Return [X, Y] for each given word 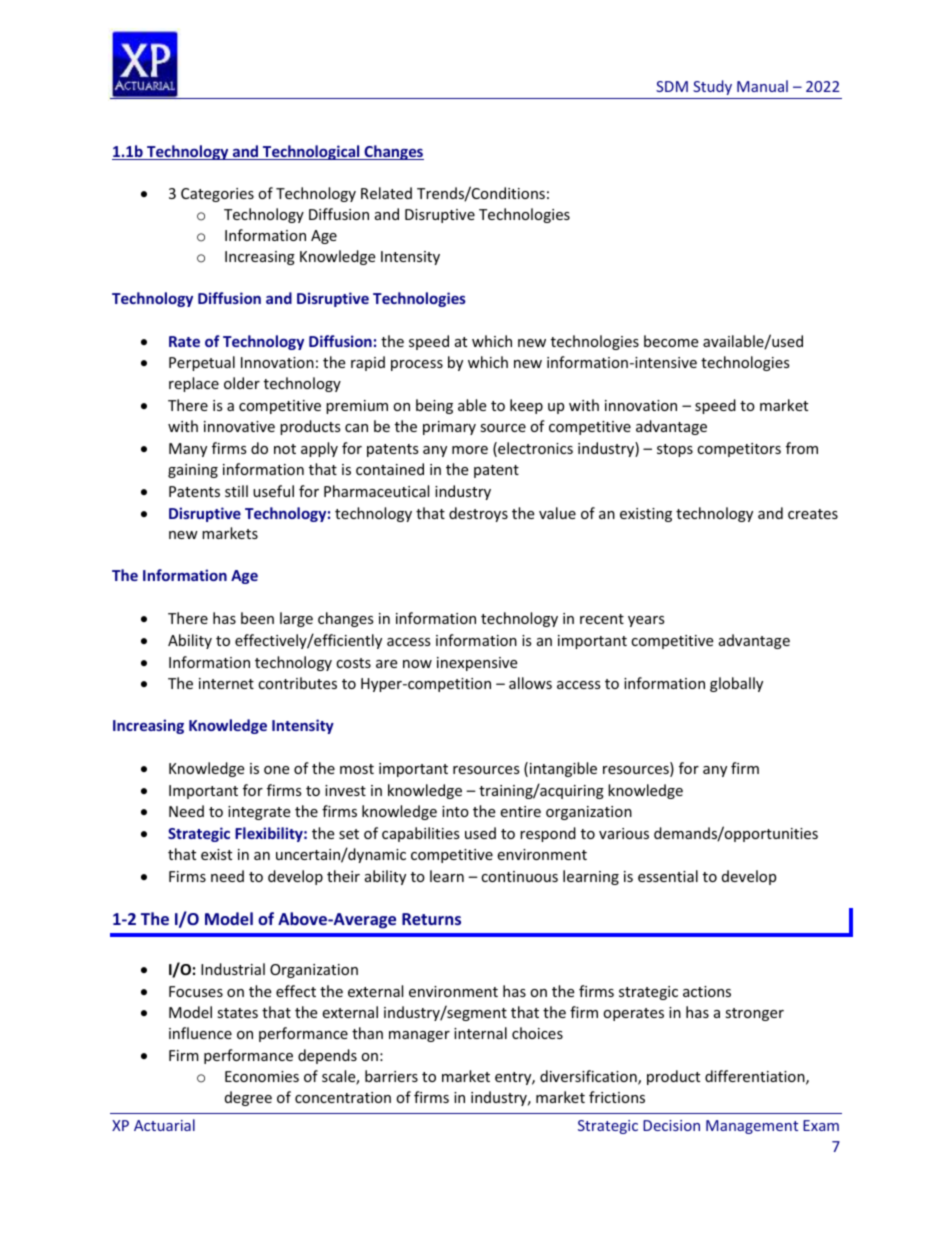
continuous [519, 876]
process [417, 365]
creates [813, 514]
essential [668, 876]
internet [226, 683]
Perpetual [202, 363]
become [671, 341]
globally [736, 684]
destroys [478, 514]
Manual [762, 86]
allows [530, 683]
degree [248, 1098]
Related [386, 193]
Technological [311, 152]
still [236, 491]
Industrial [233, 969]
